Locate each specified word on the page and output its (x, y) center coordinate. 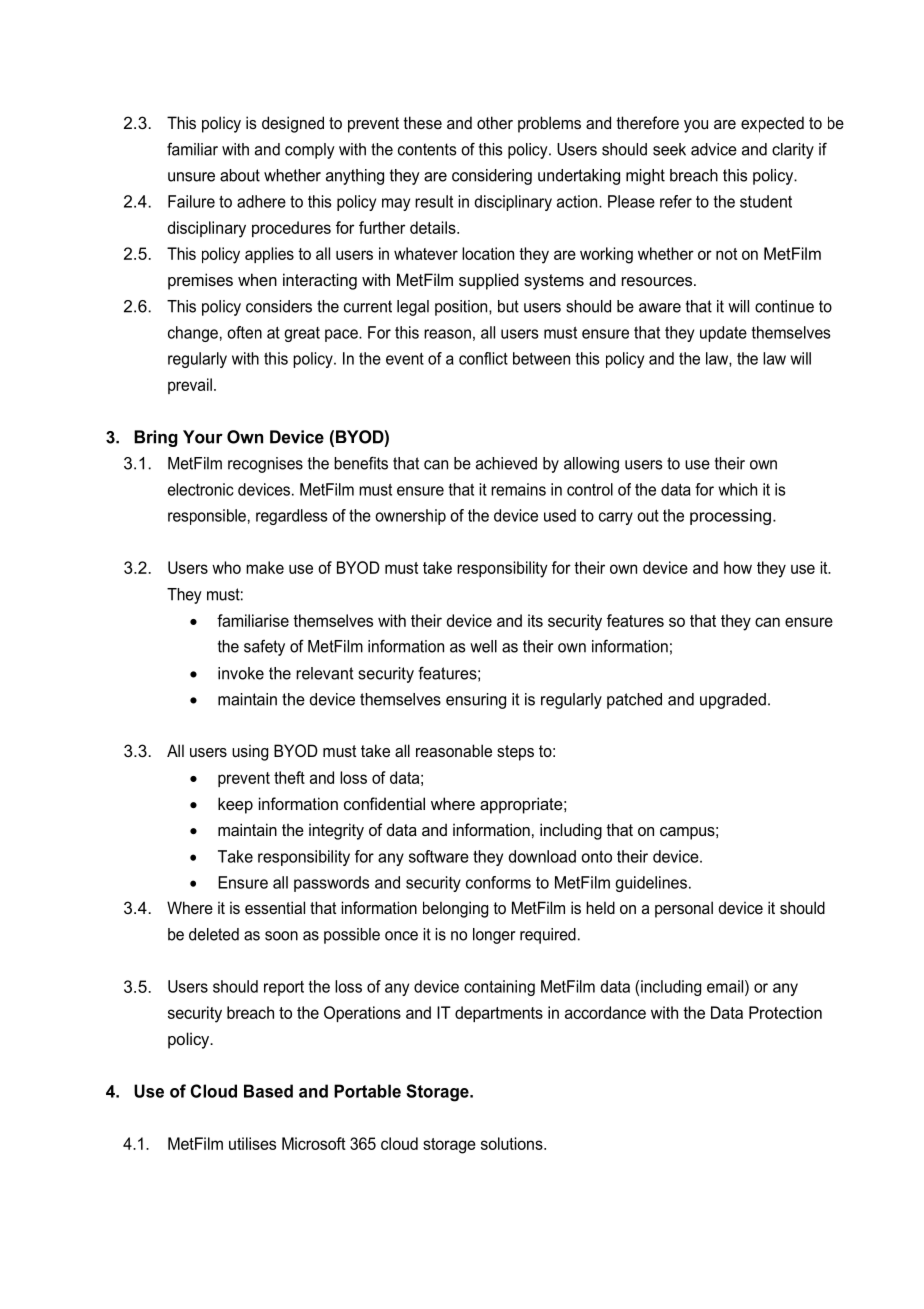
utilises (252, 1143)
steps (515, 753)
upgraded (733, 701)
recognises (265, 465)
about (240, 175)
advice (714, 149)
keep (235, 805)
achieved (506, 463)
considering (492, 177)
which (737, 489)
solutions (513, 1143)
